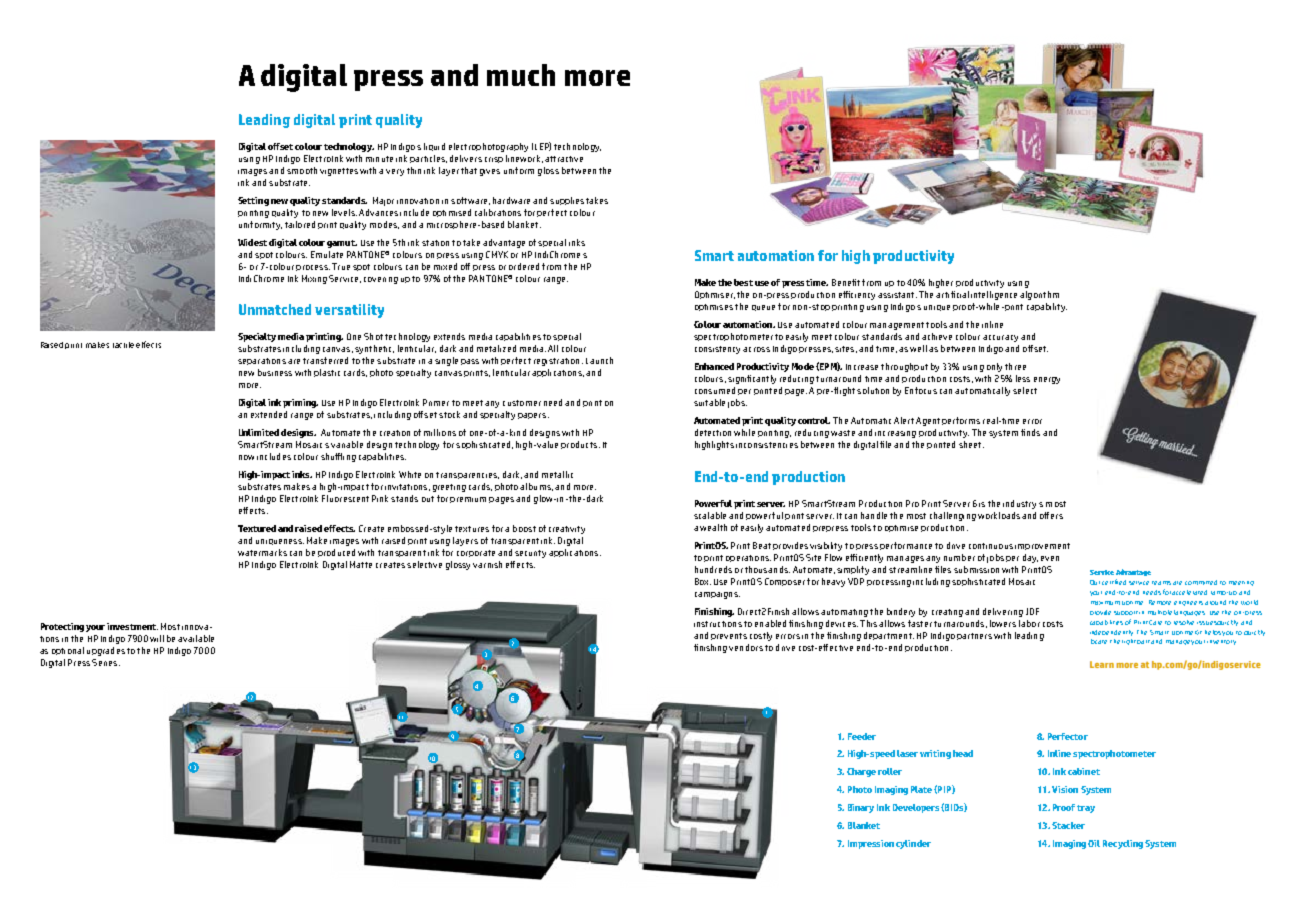  What do you see at coordinates (521, 75) in the screenshot?
I see `much` at bounding box center [521, 75].
